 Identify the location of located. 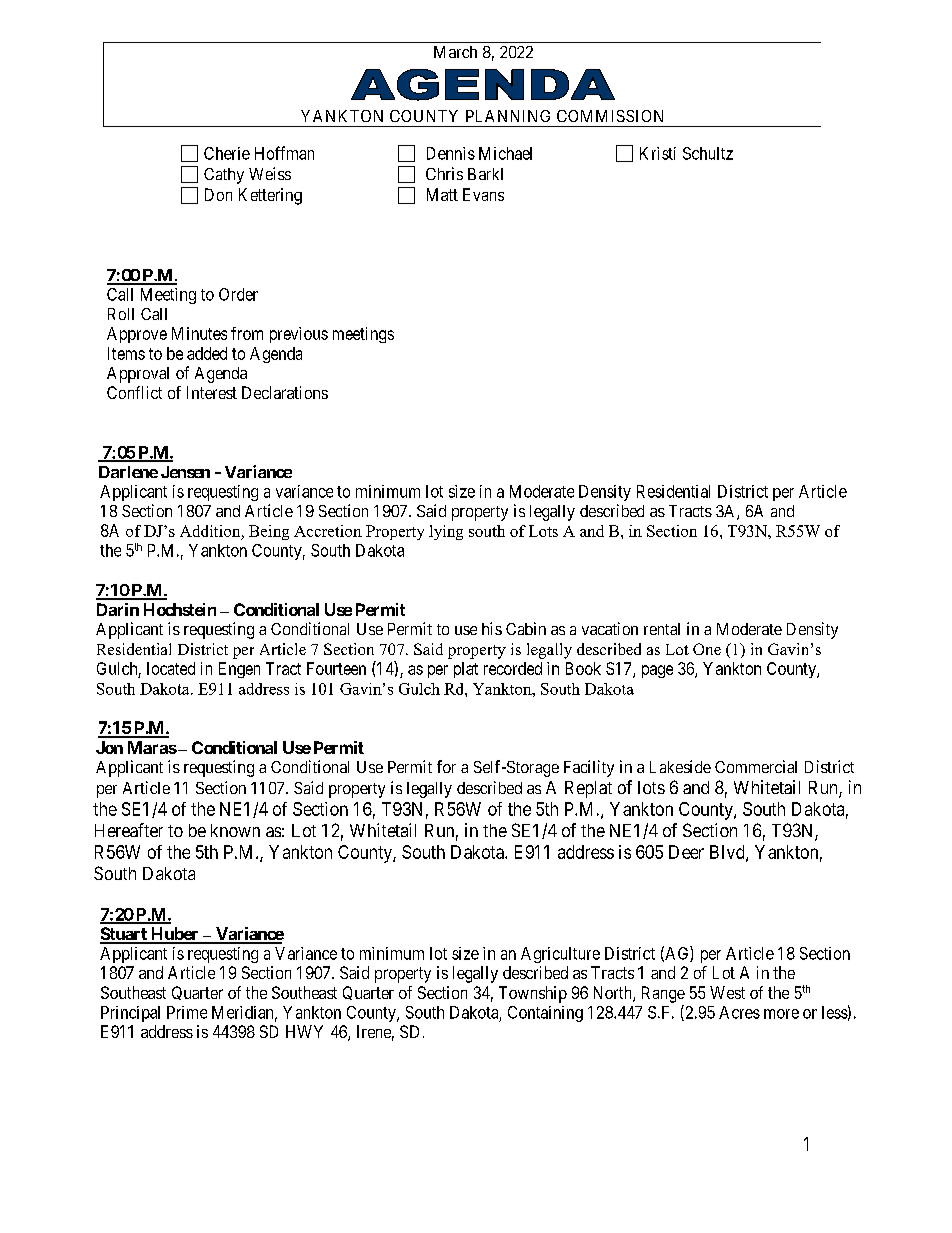
(171, 668).
